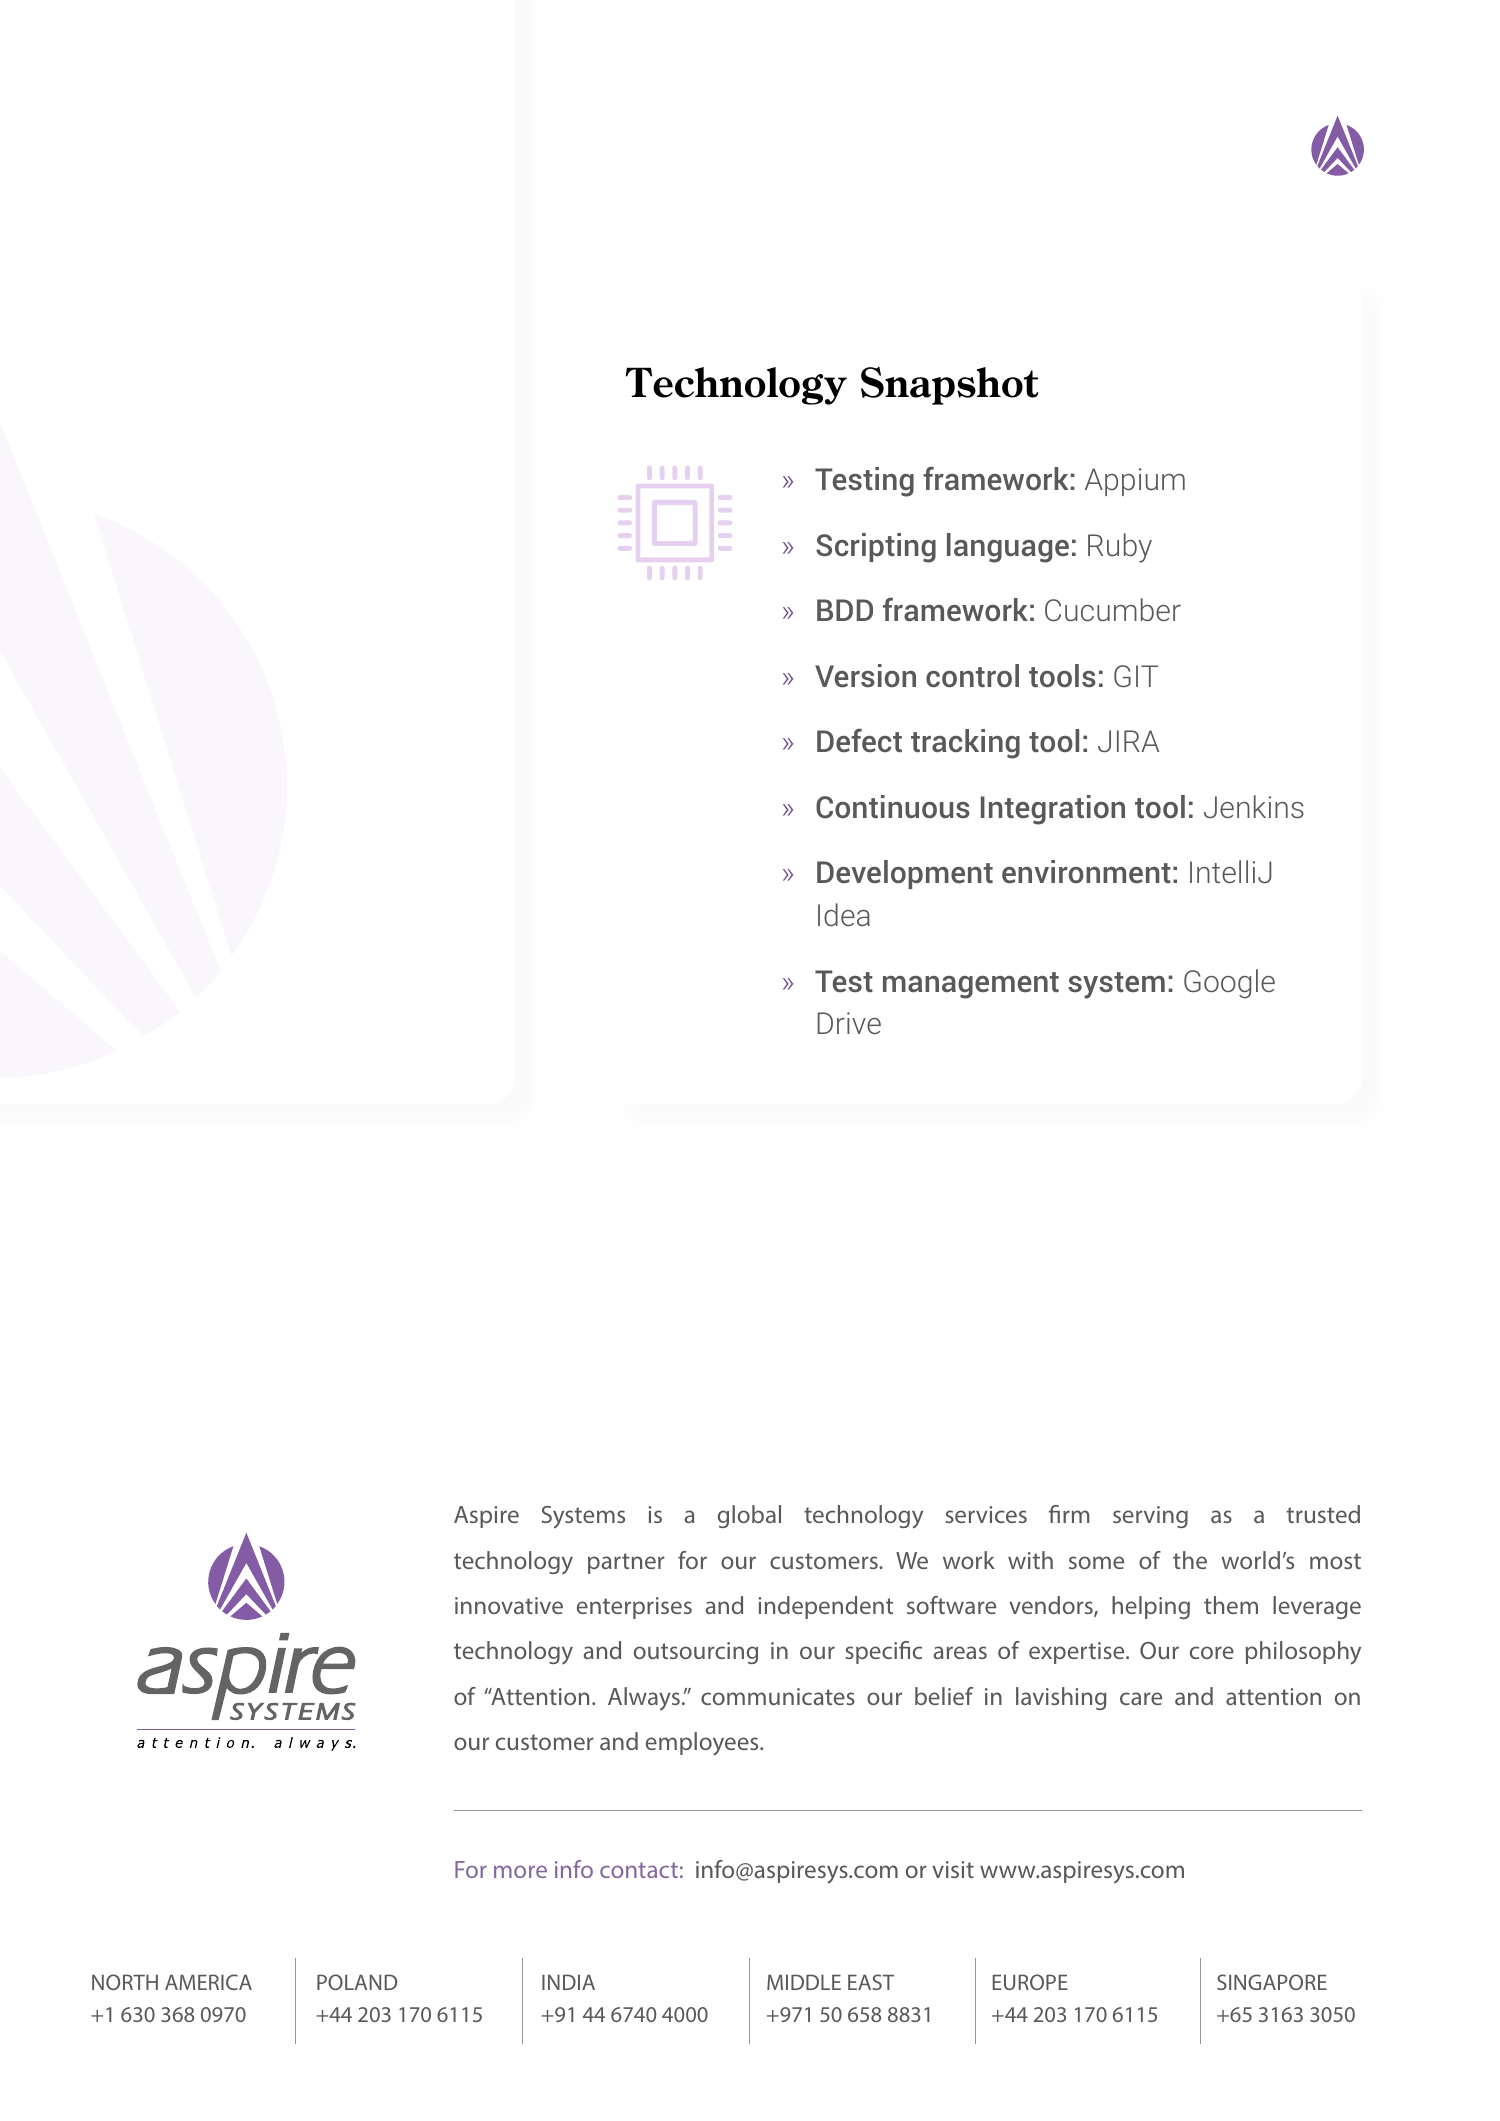  Describe the element at coordinates (749, 1516) in the document. I see `global` at that location.
